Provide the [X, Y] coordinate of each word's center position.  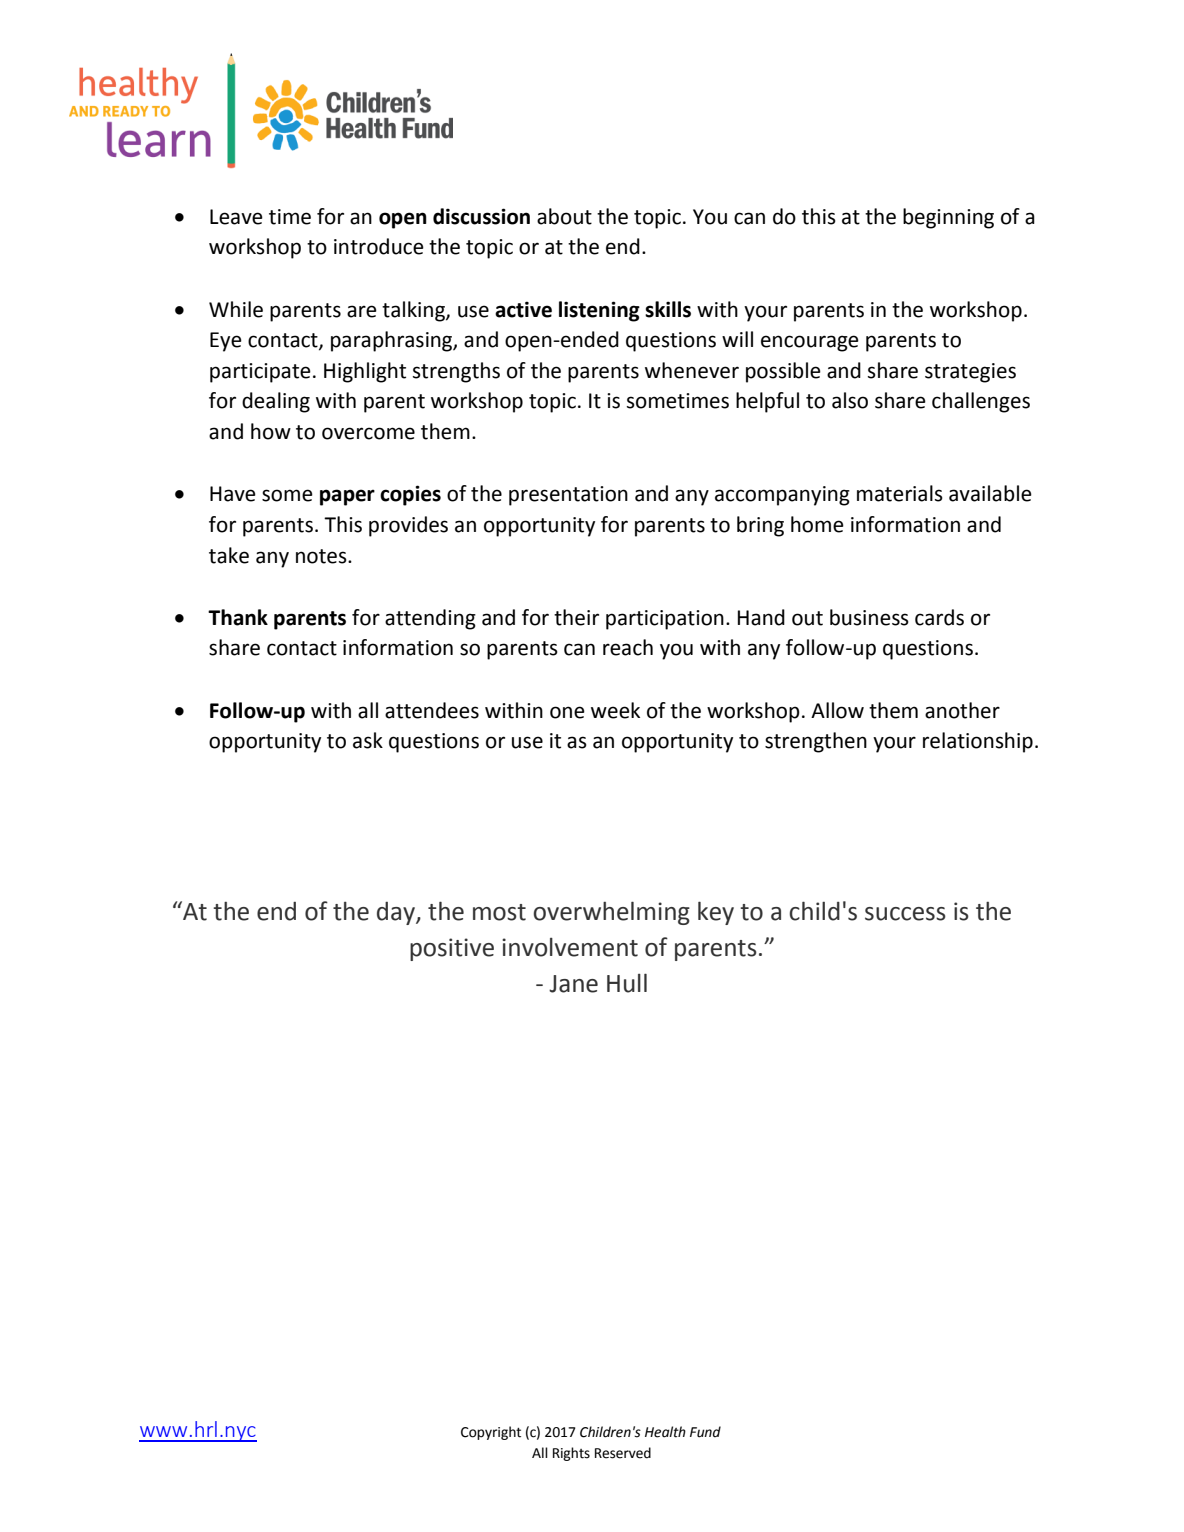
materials [900, 493]
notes [322, 556]
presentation [568, 496]
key [716, 913]
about [564, 216]
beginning [948, 218]
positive [452, 949]
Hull [627, 983]
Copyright [491, 1433]
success [905, 914]
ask [368, 740]
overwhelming [611, 913]
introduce [379, 246]
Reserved [623, 1453]
